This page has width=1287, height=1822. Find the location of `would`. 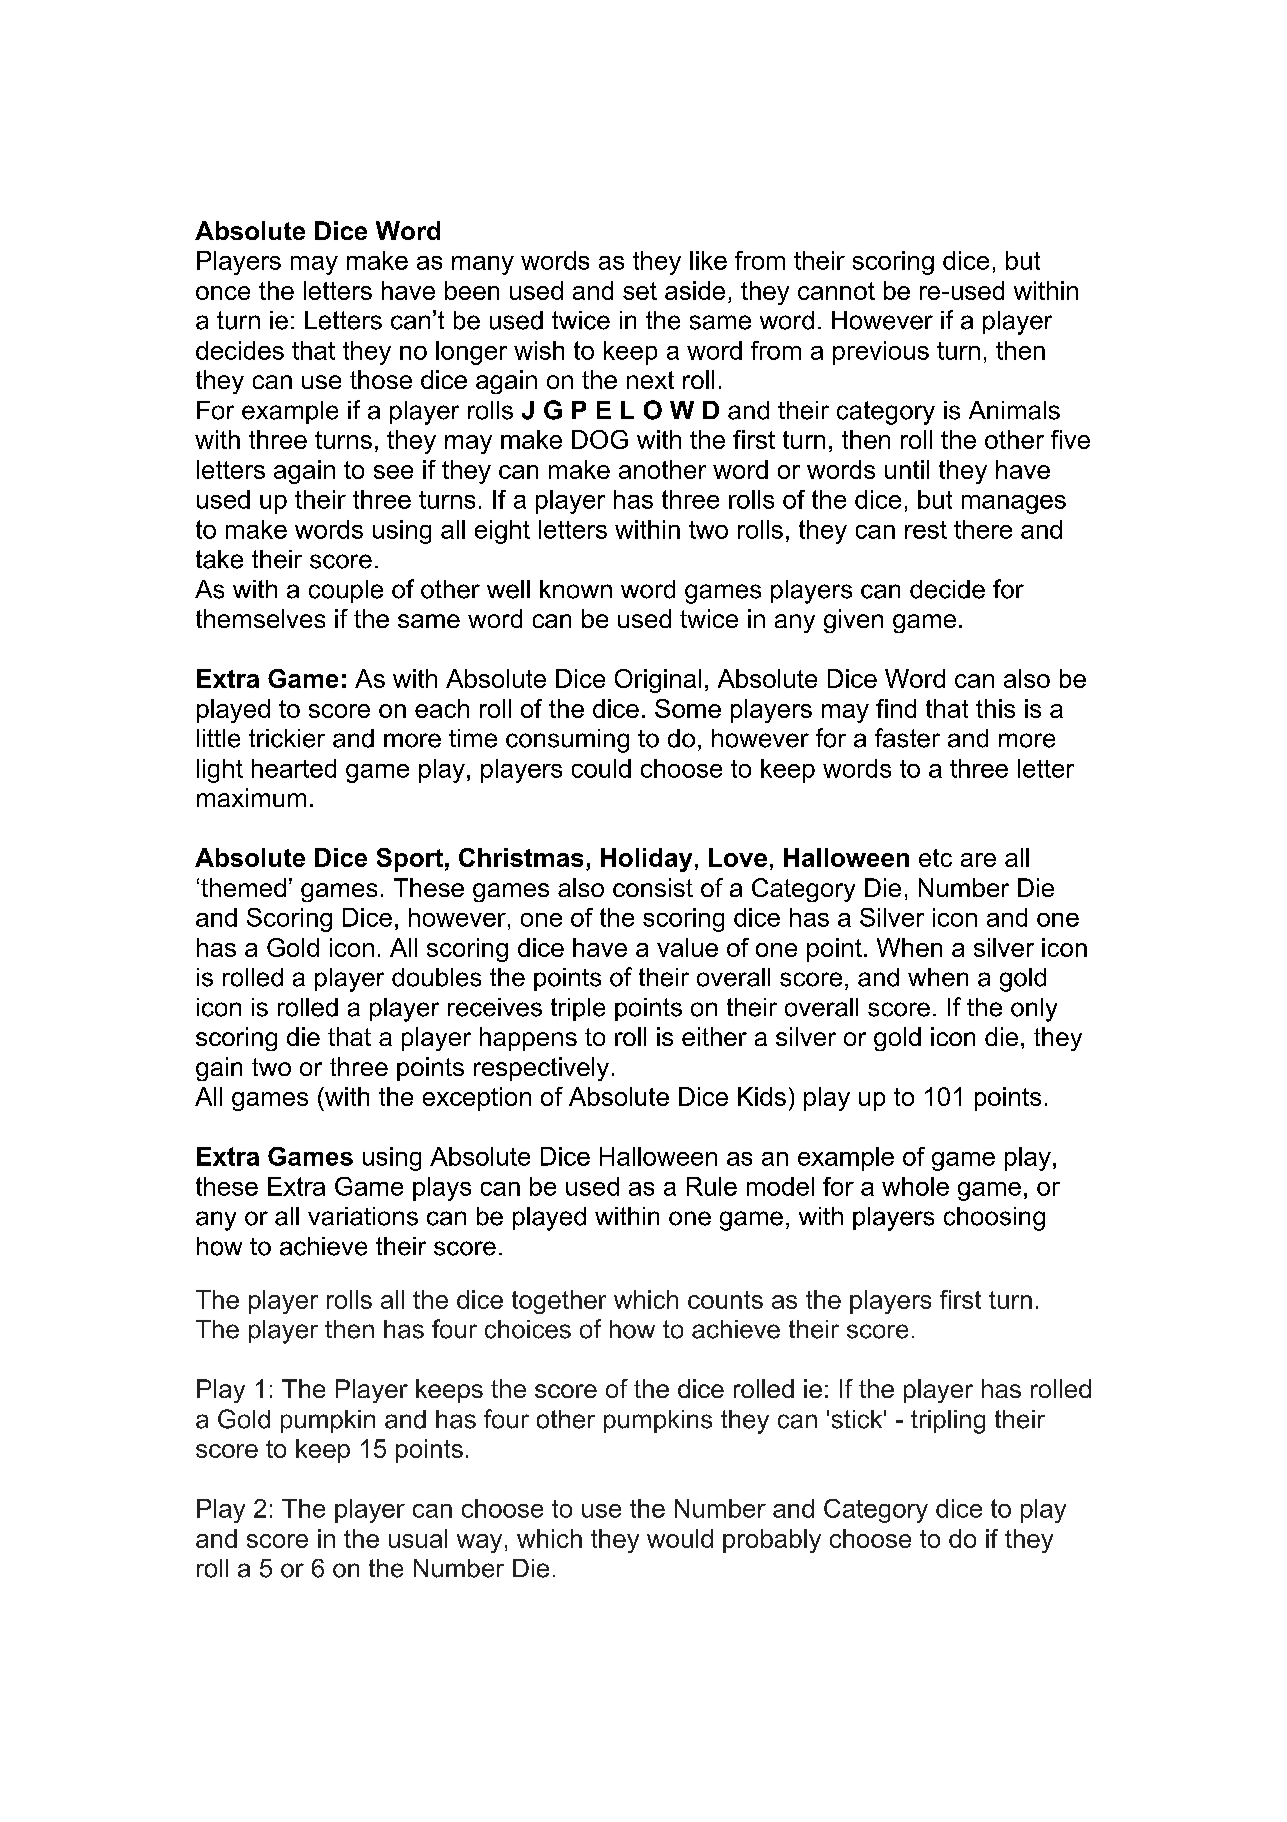

would is located at coordinates (680, 1538).
